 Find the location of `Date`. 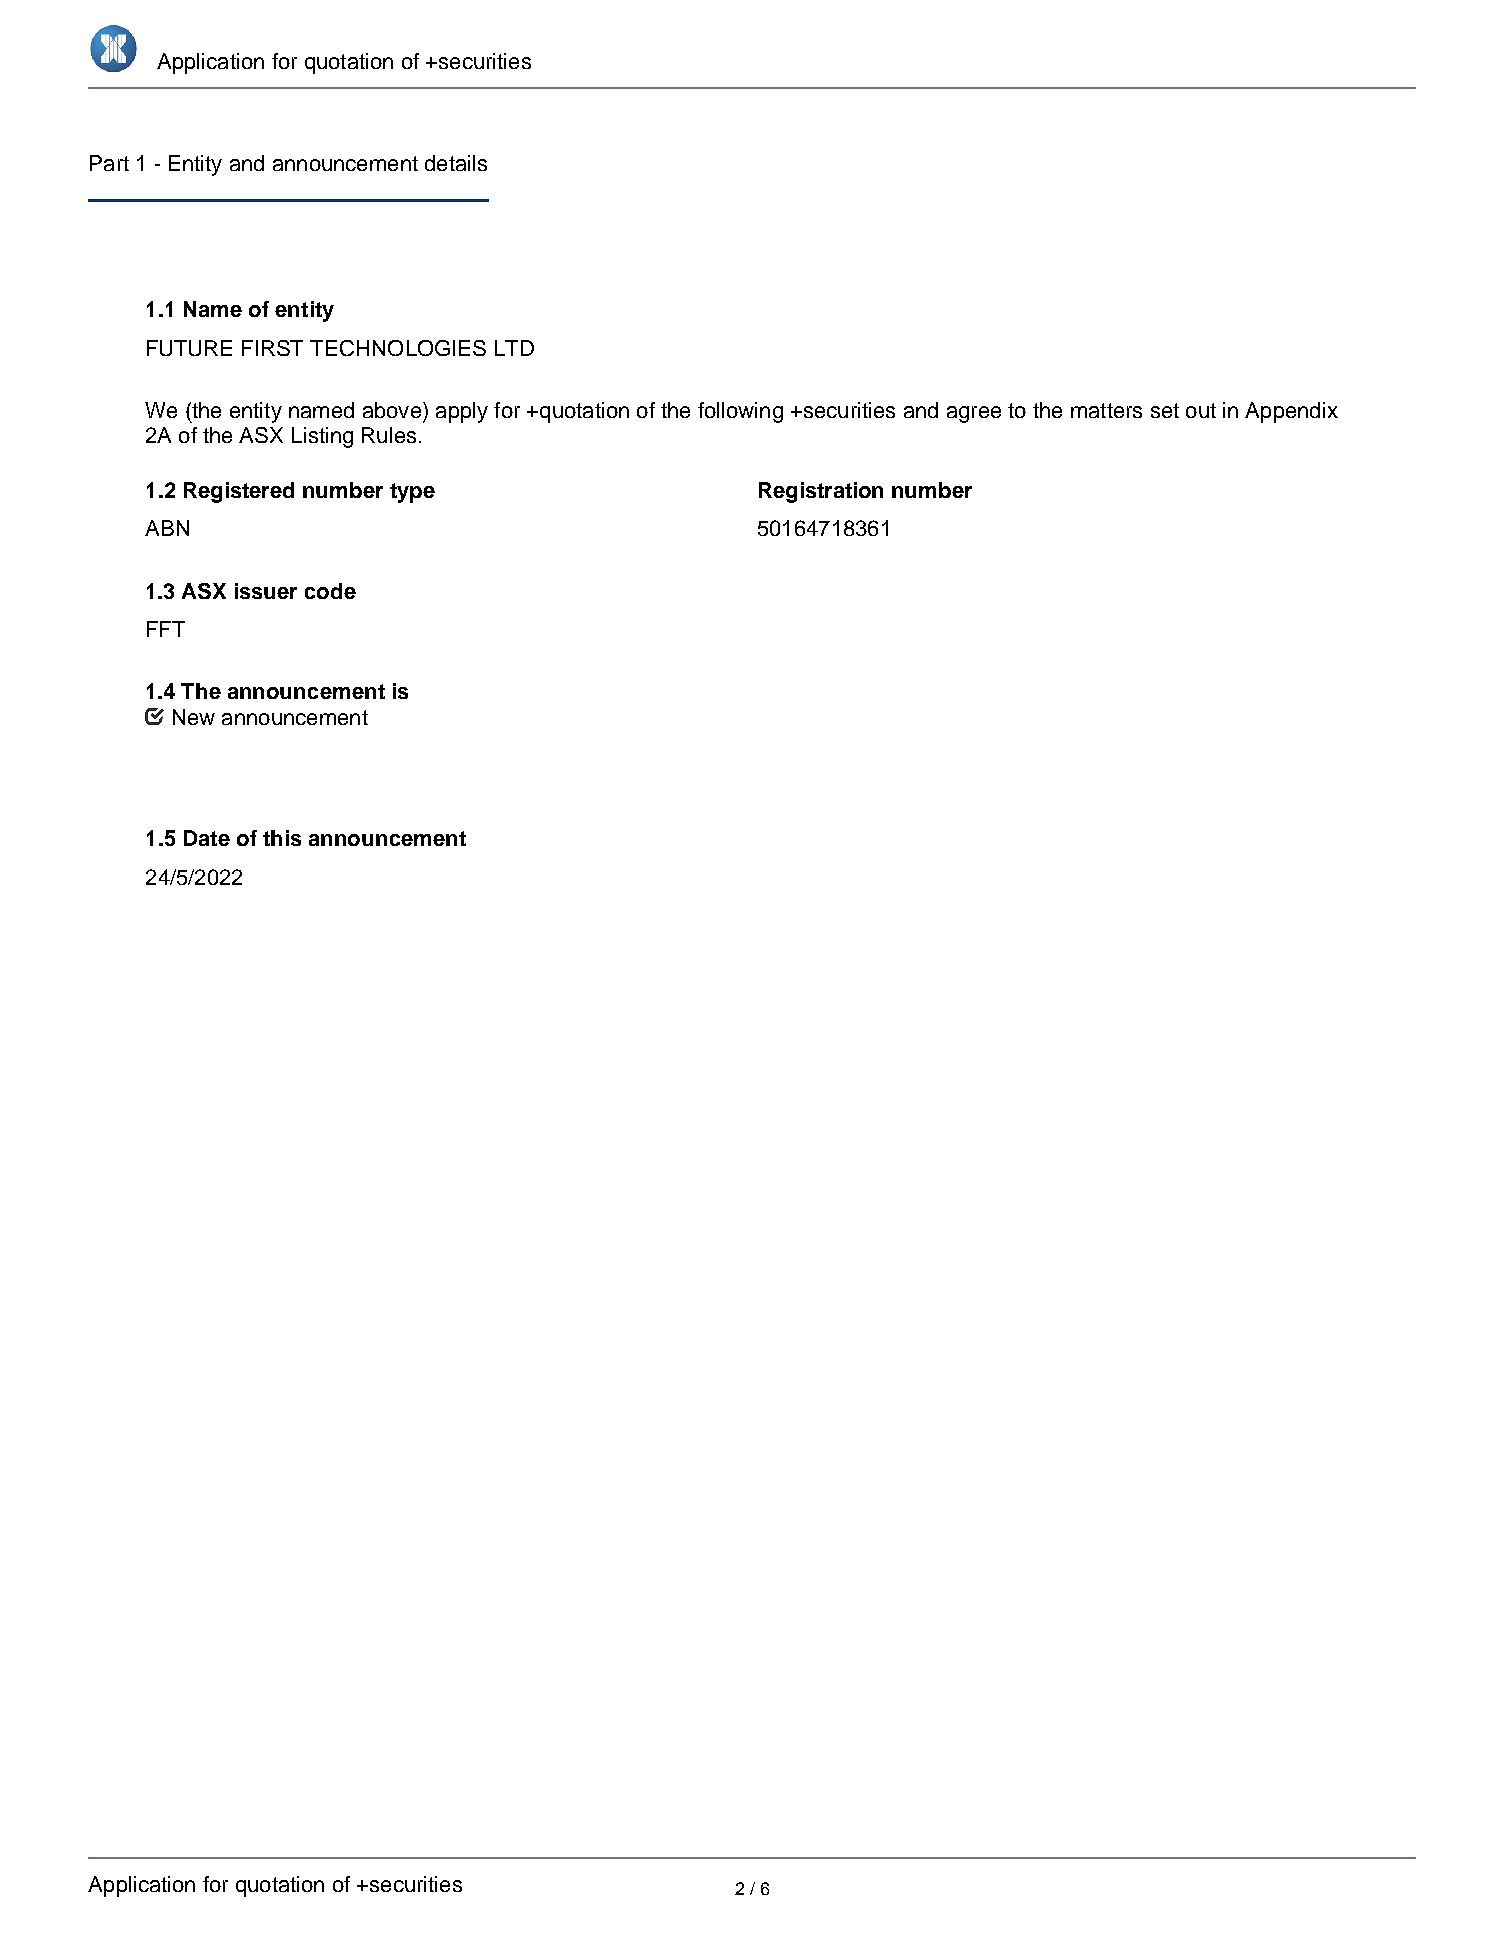

Date is located at coordinates (207, 838).
